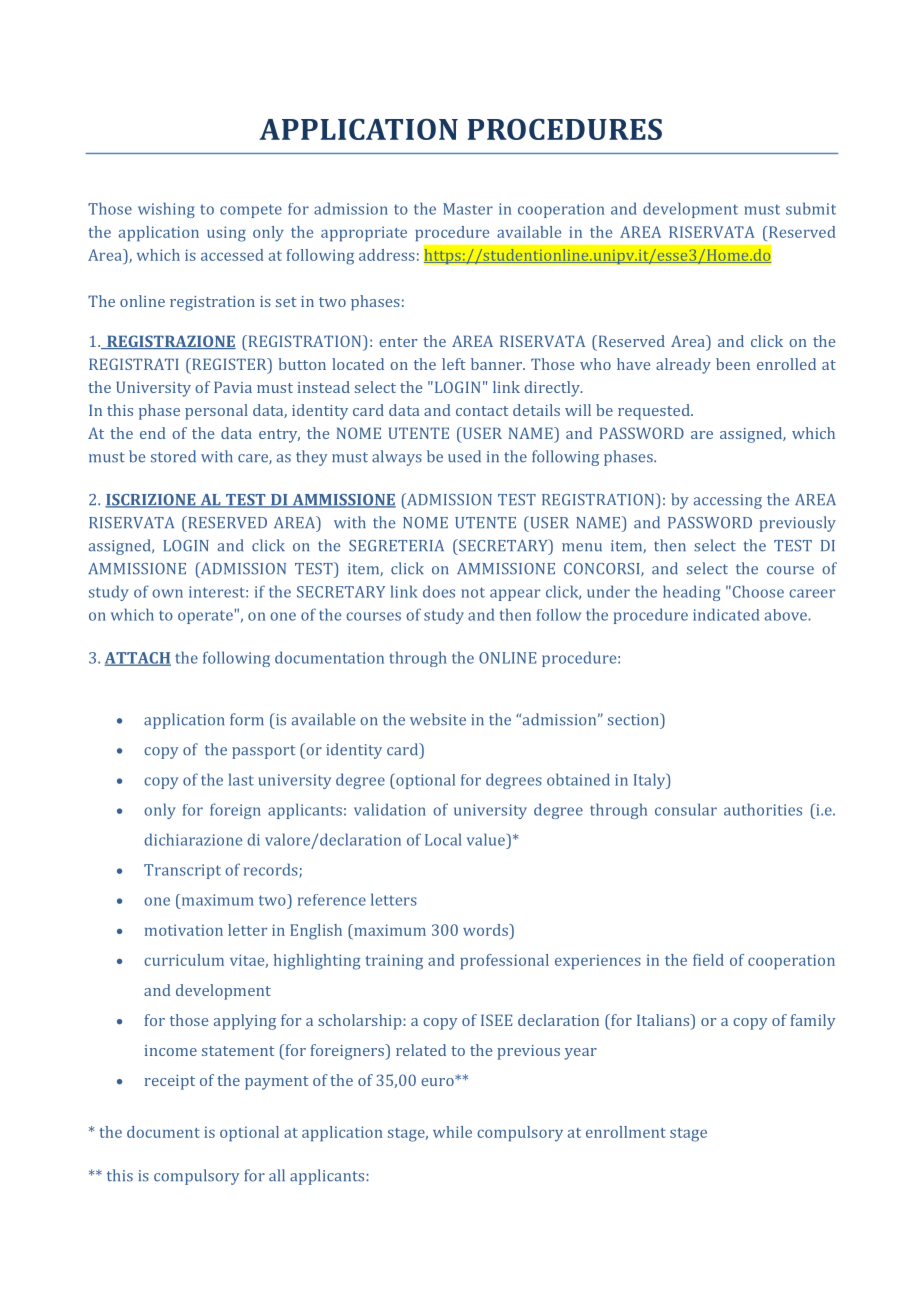  I want to click on form, so click(247, 719).
